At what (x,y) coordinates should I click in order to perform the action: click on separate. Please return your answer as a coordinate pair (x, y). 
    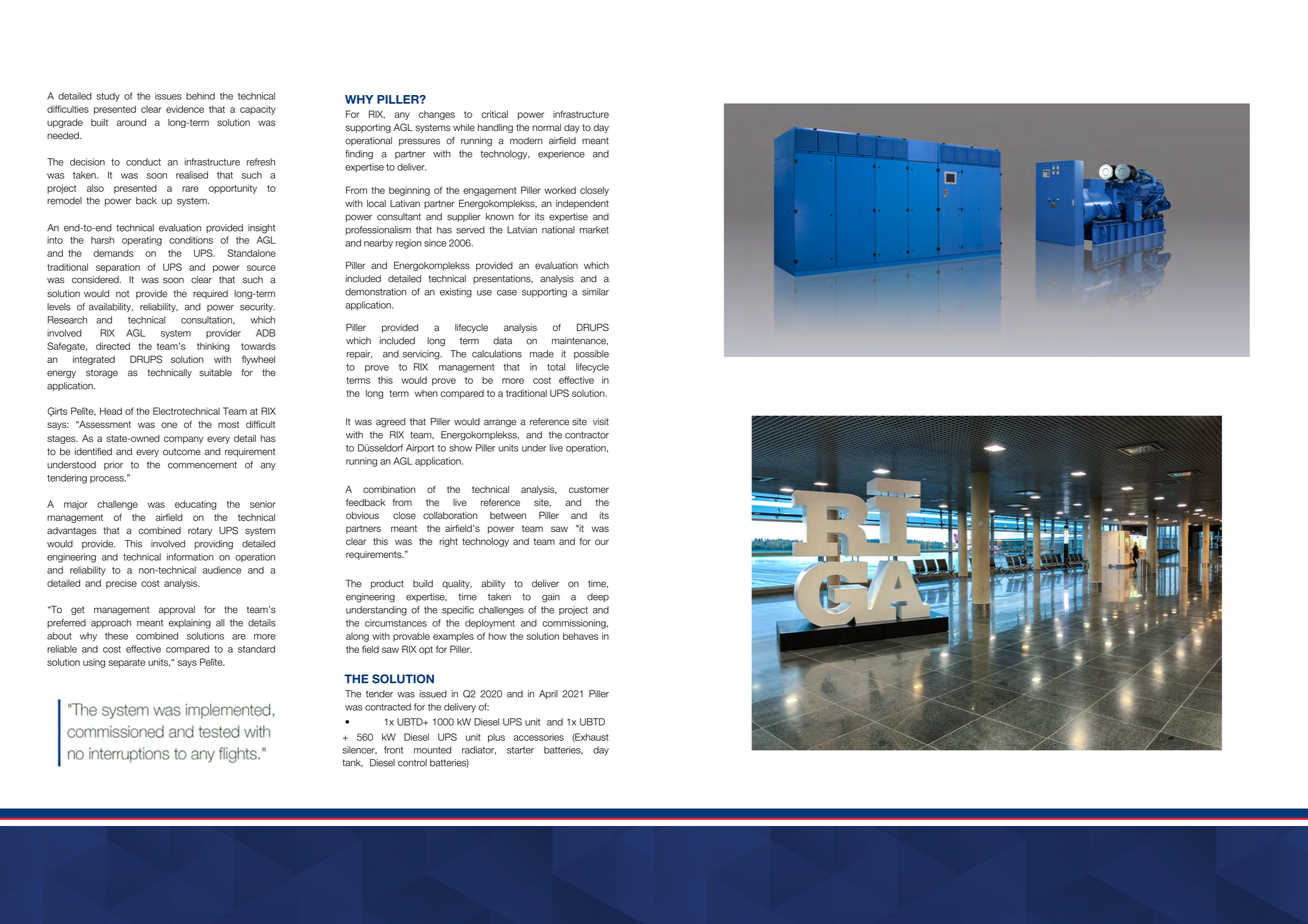
    Looking at the image, I should click on (126, 663).
